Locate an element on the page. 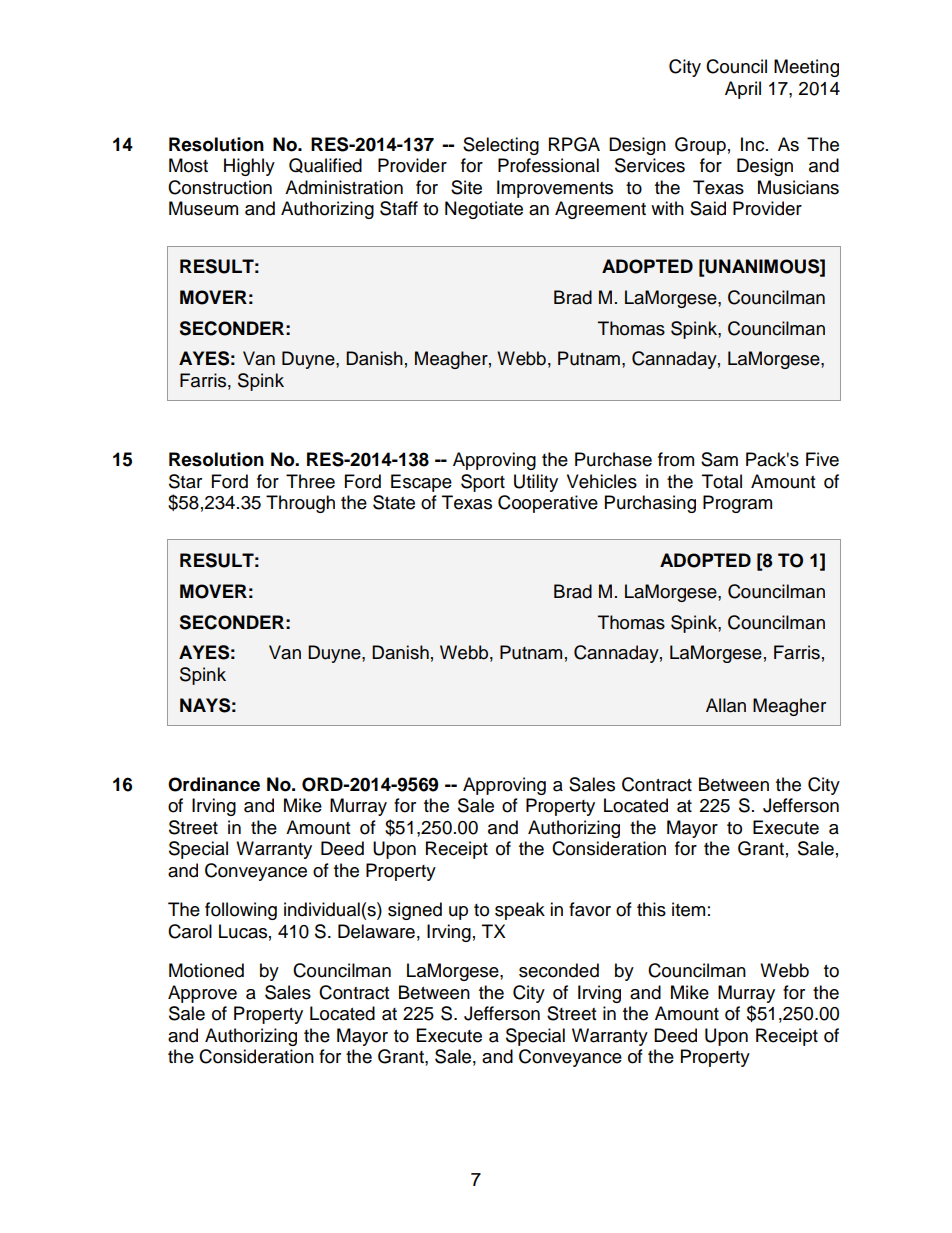  Through is located at coordinates (300, 504).
